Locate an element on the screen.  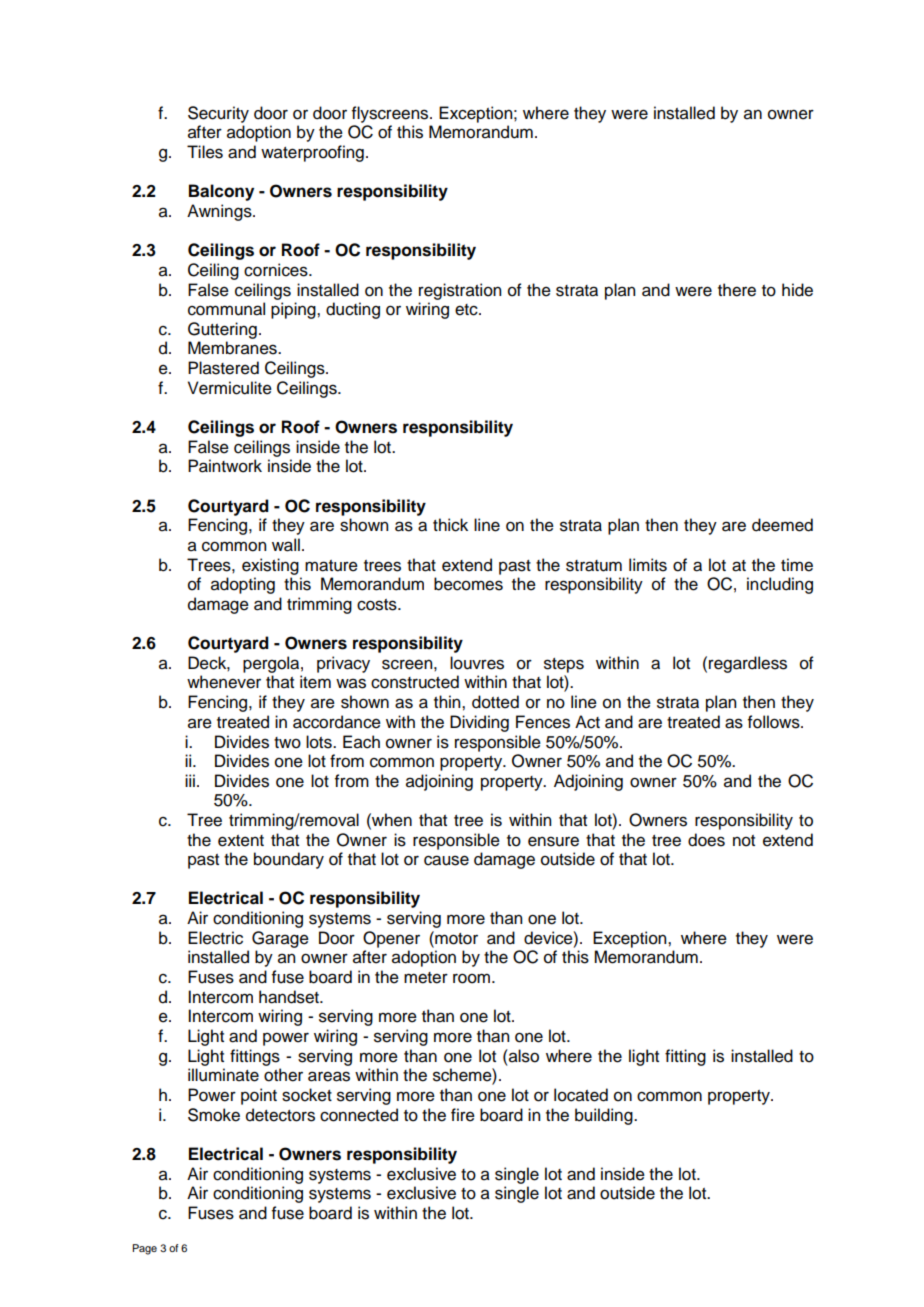
deemed is located at coordinates (782, 525).
